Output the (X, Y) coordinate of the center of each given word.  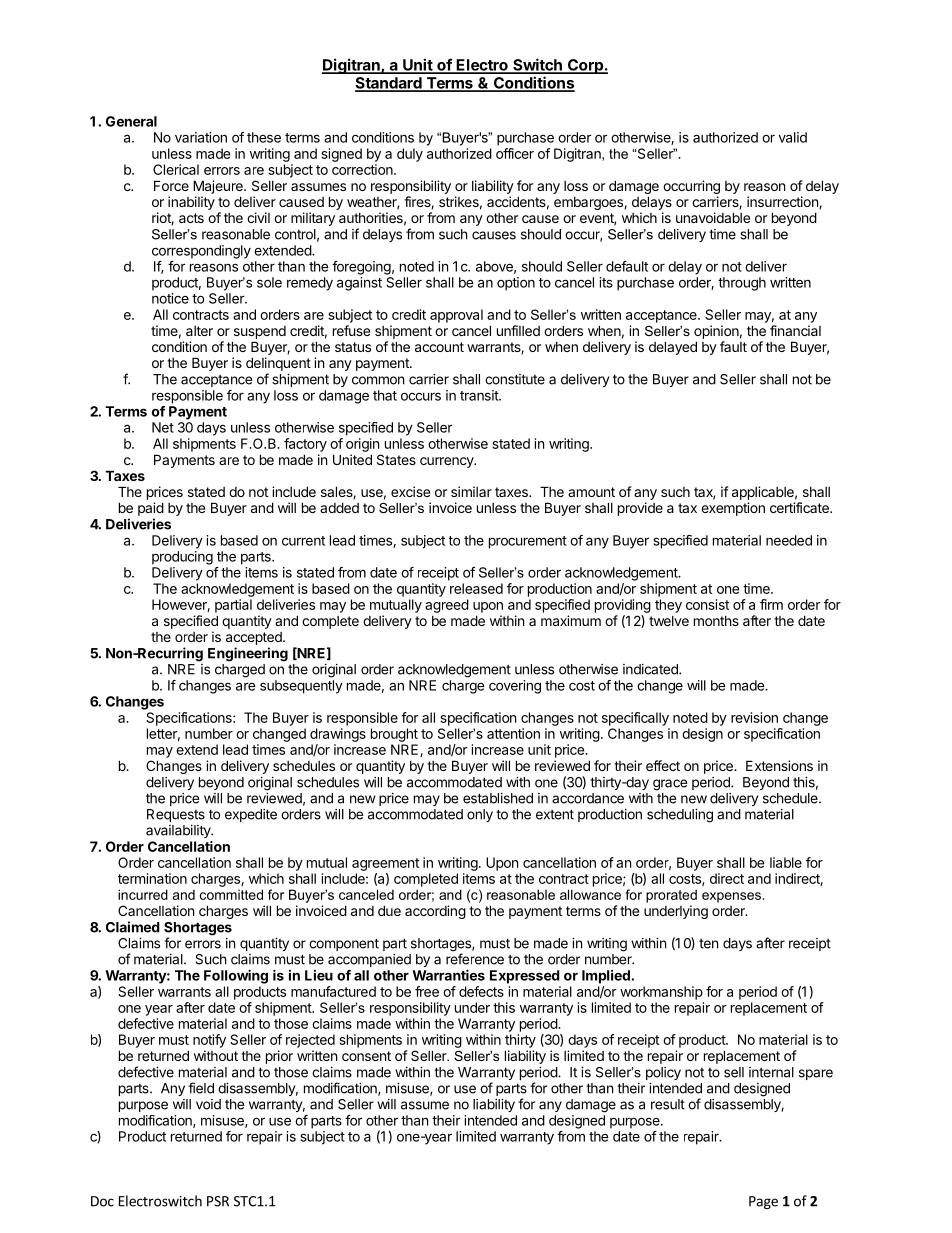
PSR (218, 1201)
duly (410, 155)
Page (763, 1202)
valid (793, 137)
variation (201, 137)
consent (366, 1056)
